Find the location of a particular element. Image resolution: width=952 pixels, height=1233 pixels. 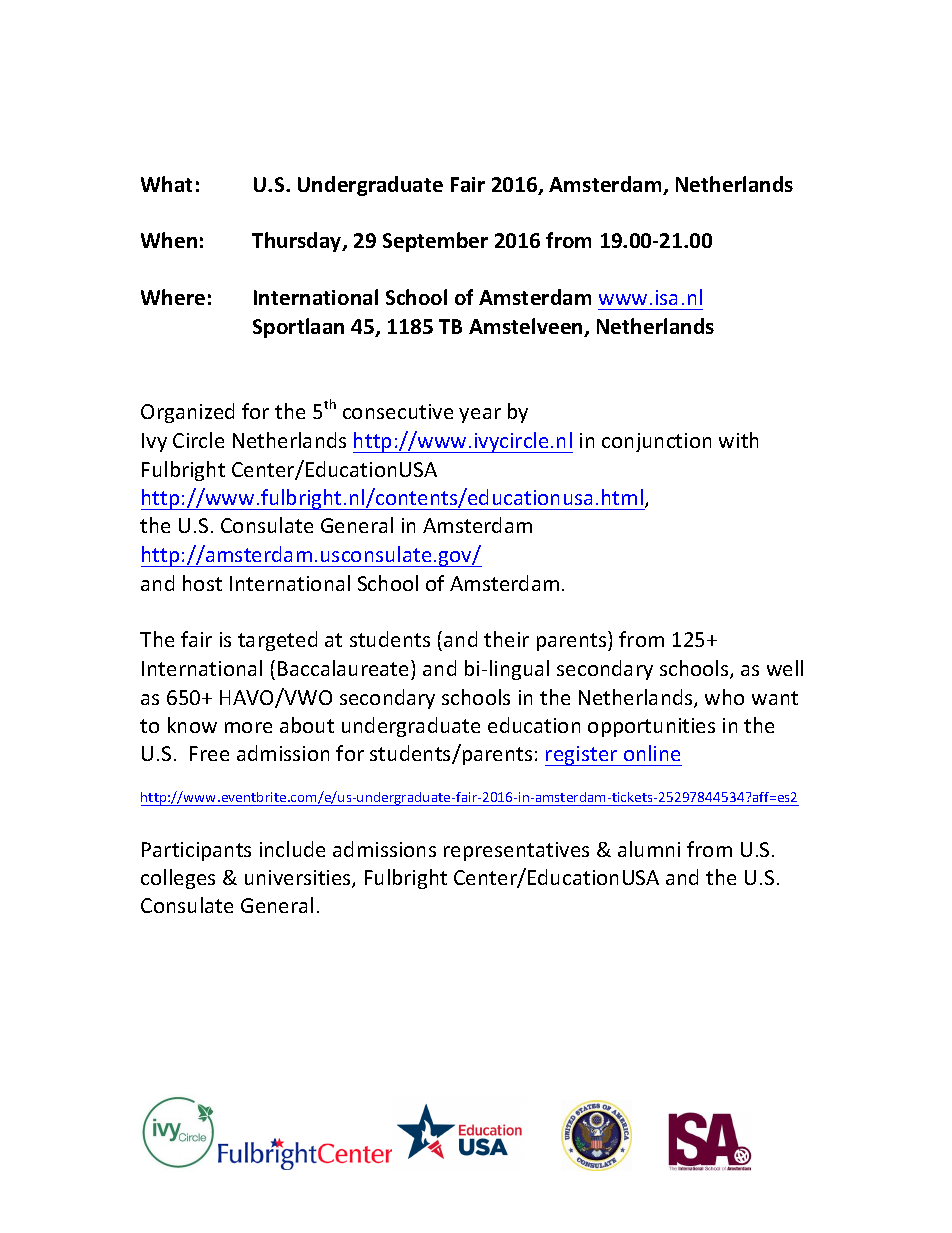

Thursday is located at coordinates (298, 242).
